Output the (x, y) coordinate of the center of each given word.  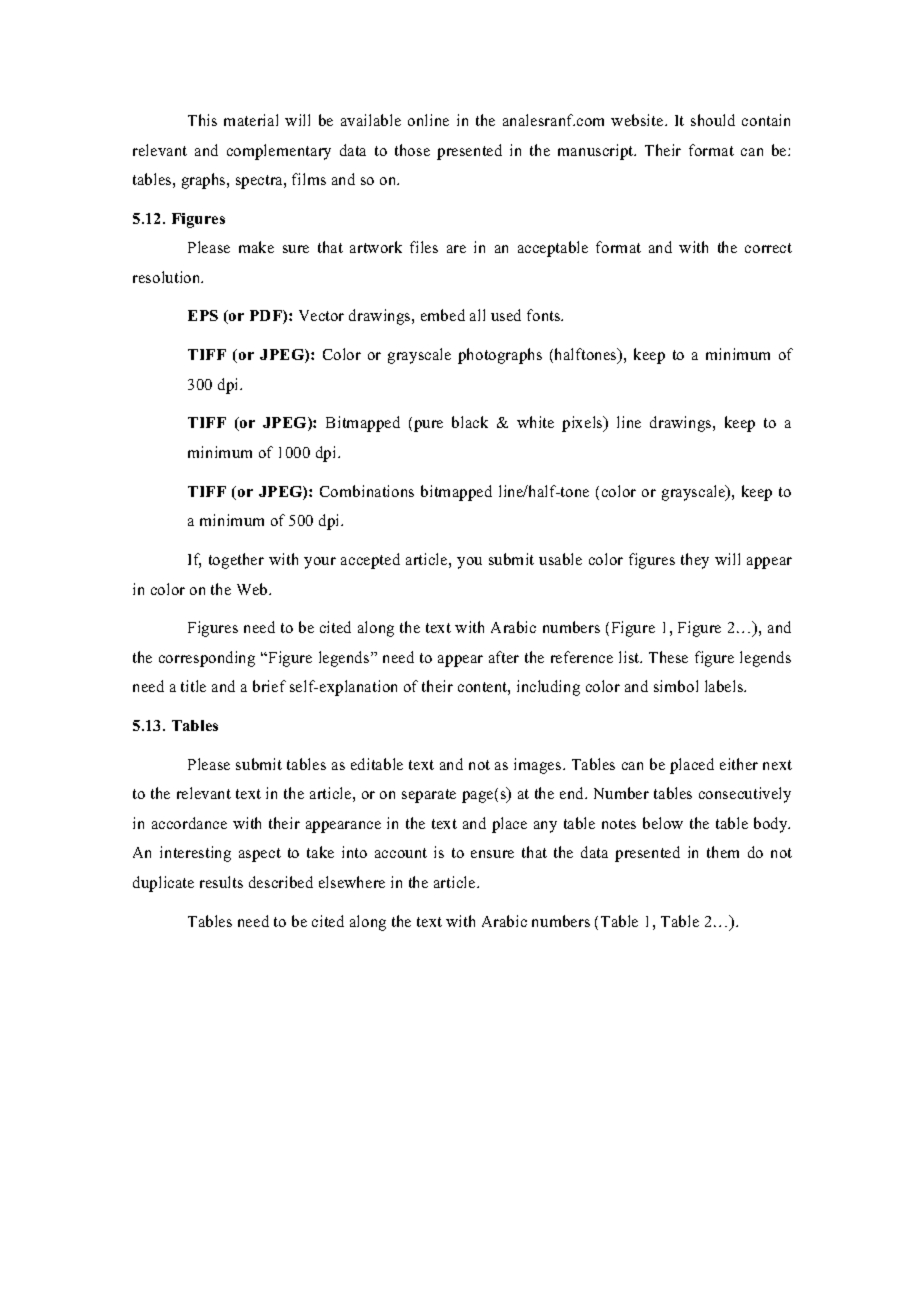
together (236, 561)
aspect (260, 855)
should (713, 120)
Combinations (367, 491)
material (251, 120)
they (695, 561)
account (401, 853)
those (412, 150)
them (723, 852)
